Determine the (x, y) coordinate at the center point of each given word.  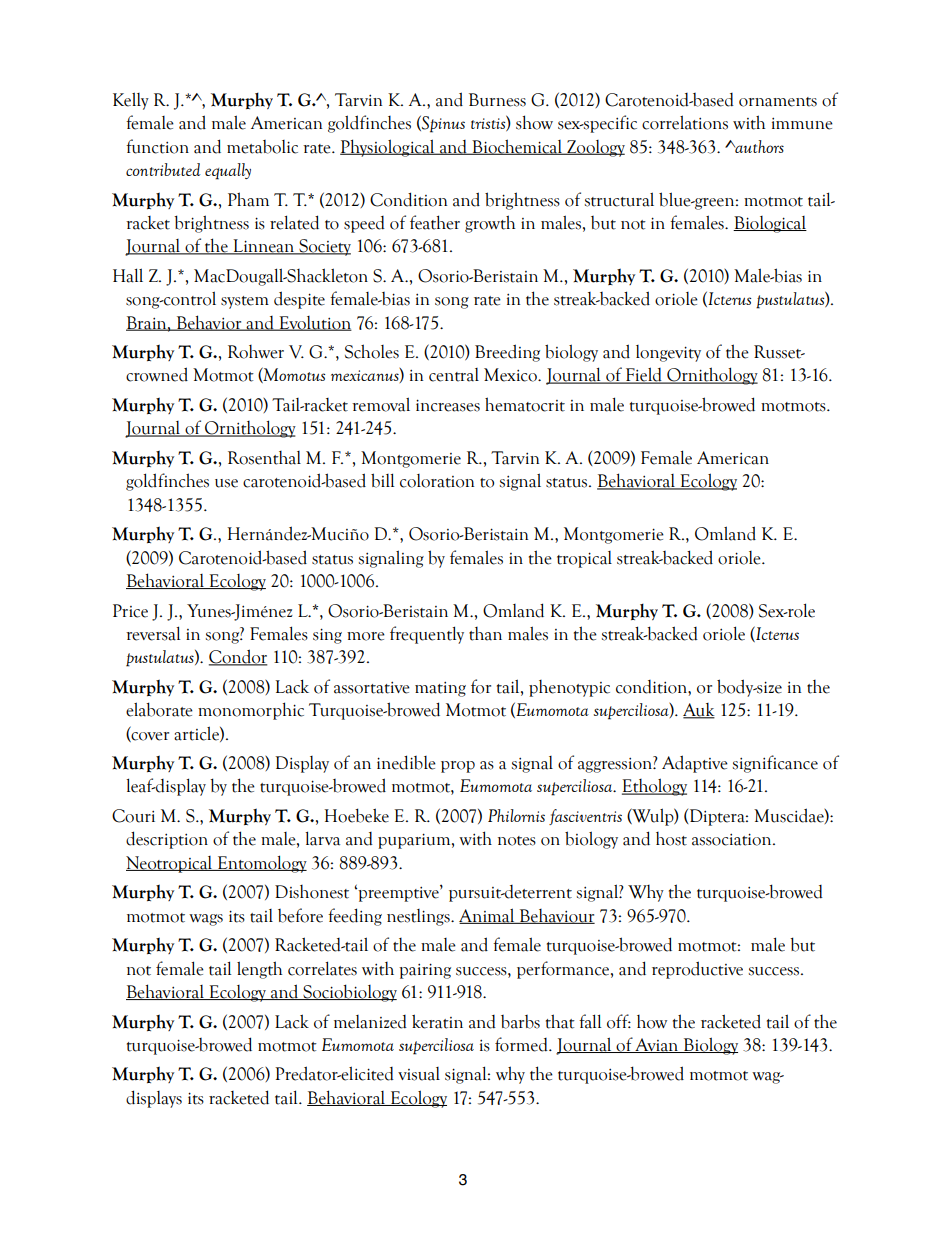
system (245, 302)
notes (517, 841)
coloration (437, 481)
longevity (668, 353)
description (167, 840)
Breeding (507, 353)
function (157, 146)
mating (440, 689)
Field (644, 375)
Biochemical (517, 147)
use (226, 483)
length (259, 970)
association (733, 839)
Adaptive (695, 764)
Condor (238, 657)
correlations (685, 122)
